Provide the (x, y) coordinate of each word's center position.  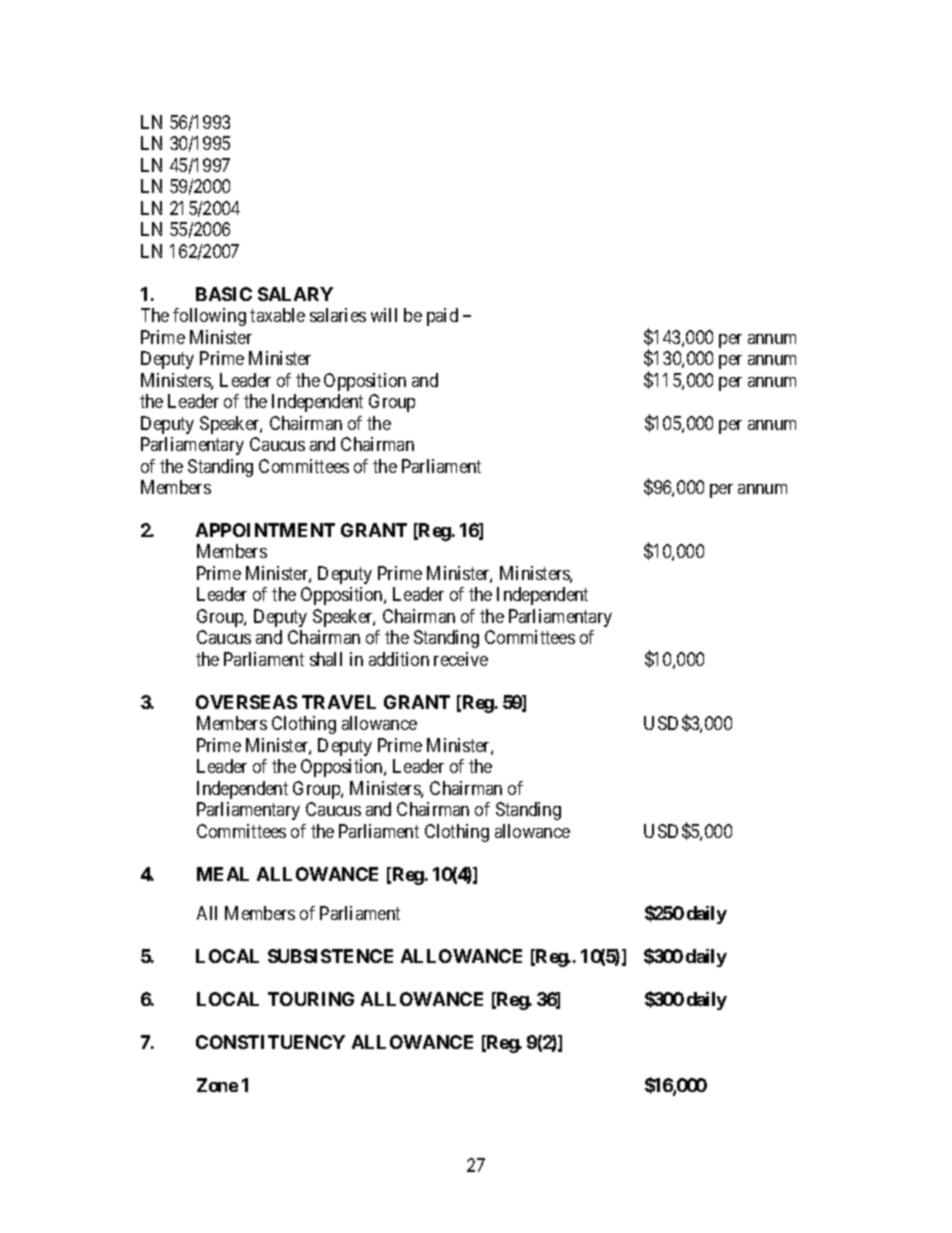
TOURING (311, 999)
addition (399, 659)
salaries (338, 315)
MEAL (223, 874)
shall (326, 659)
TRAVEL (339, 702)
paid (442, 317)
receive (461, 659)
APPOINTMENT (265, 530)
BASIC (224, 294)
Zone (217, 1085)
